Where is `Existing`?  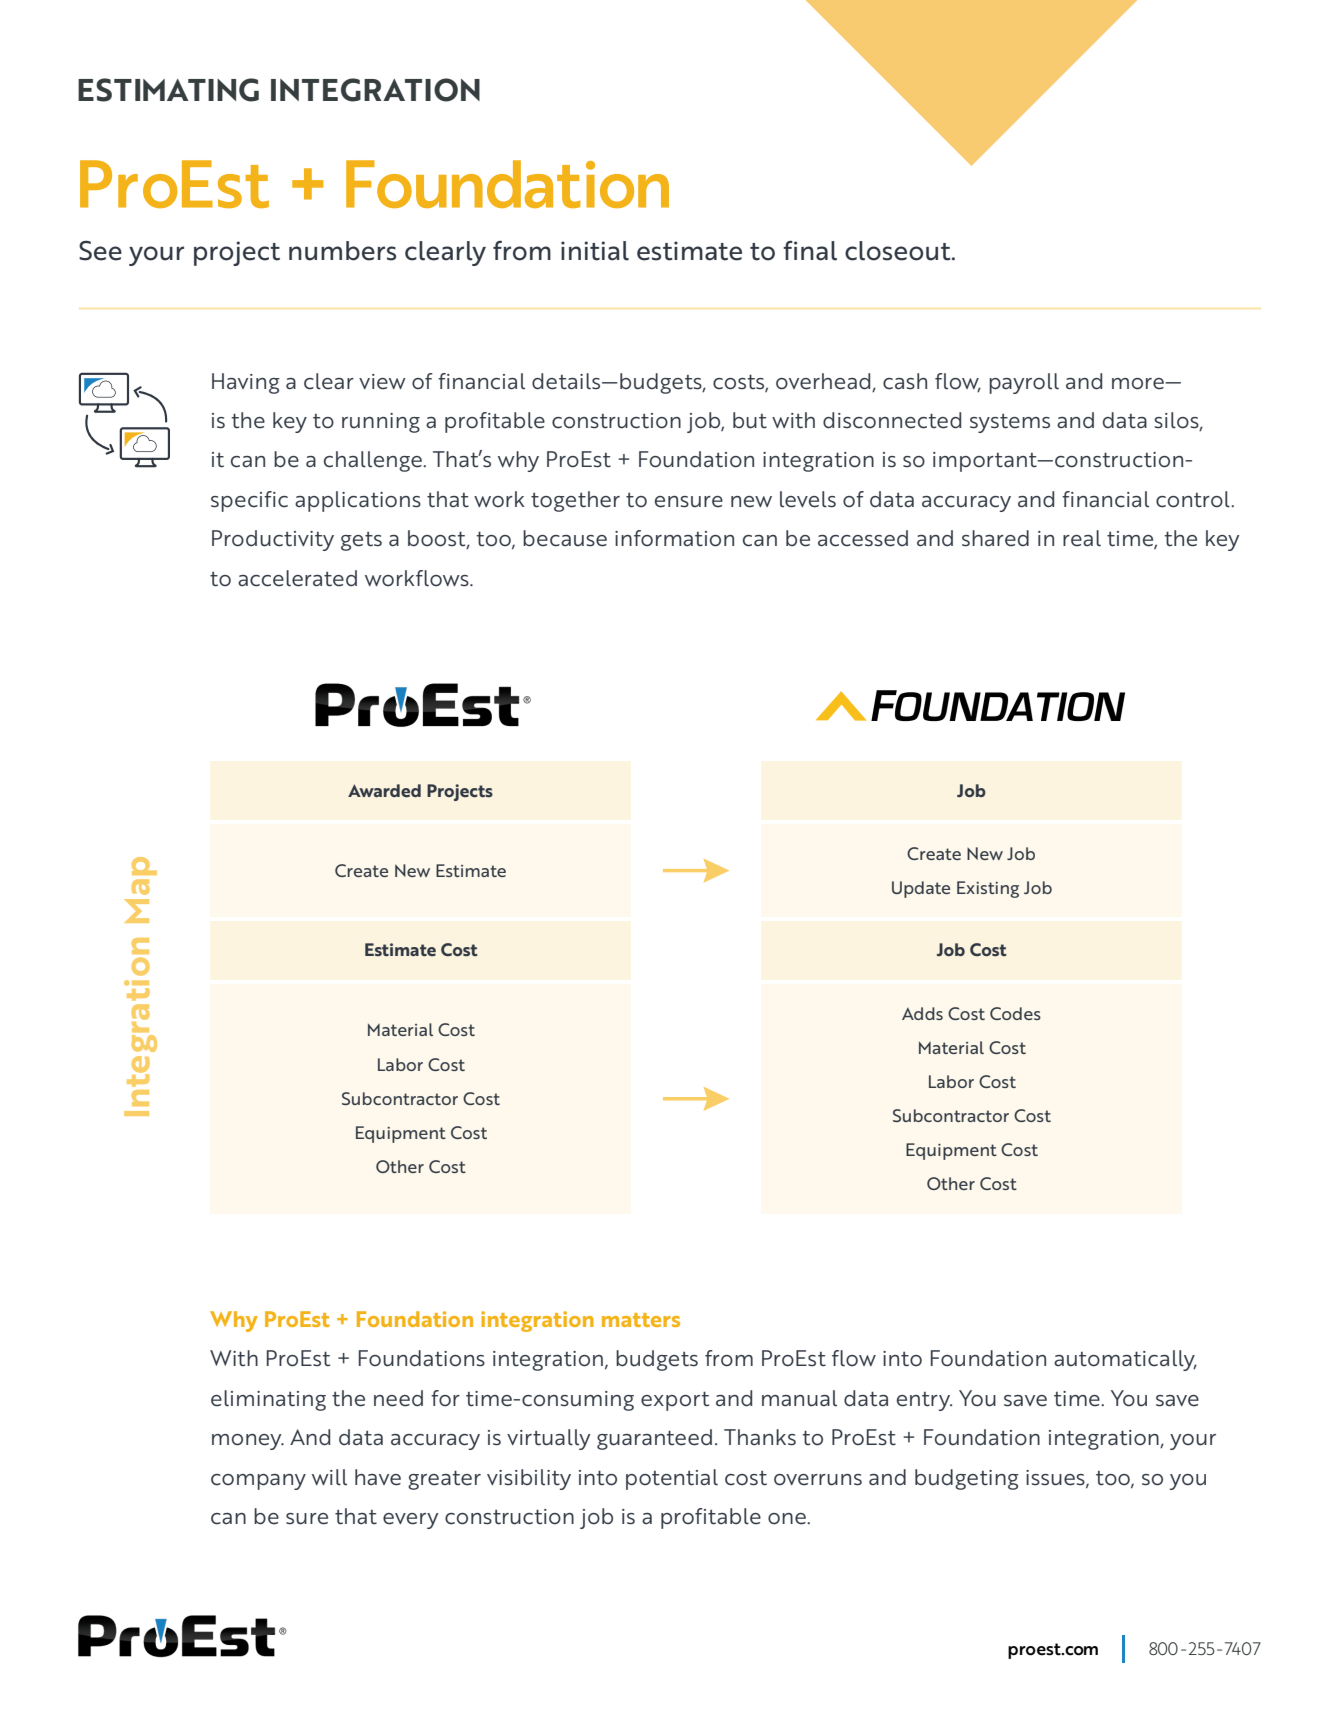
Existing is located at coordinates (988, 889).
